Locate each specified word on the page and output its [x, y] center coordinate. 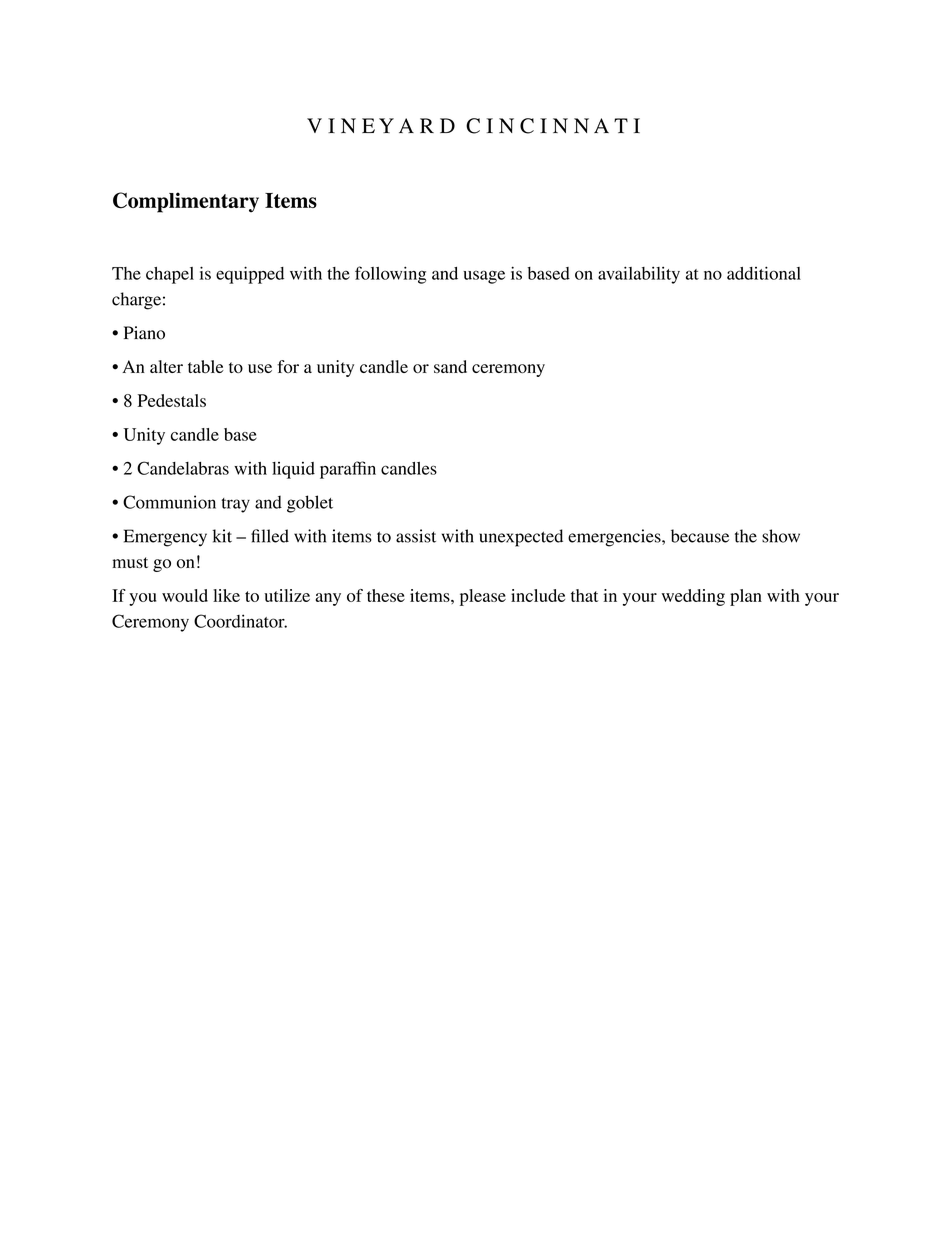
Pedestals [172, 400]
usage [484, 277]
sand [450, 366]
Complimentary [186, 202]
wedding [693, 597]
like [226, 595]
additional [764, 273]
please [483, 597]
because [700, 536]
